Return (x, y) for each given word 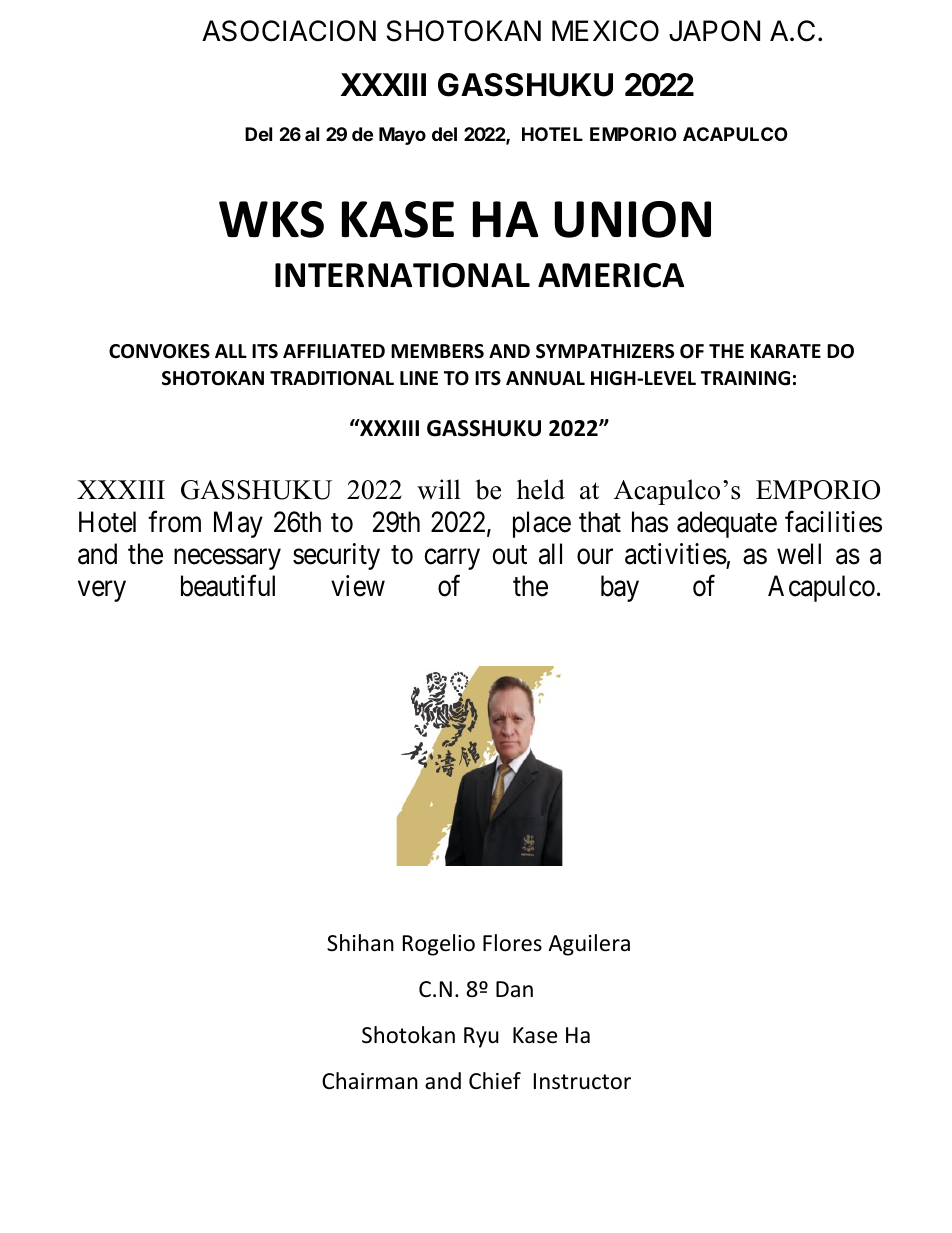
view (358, 586)
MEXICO (605, 31)
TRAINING (745, 378)
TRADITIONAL (332, 378)
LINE (419, 378)
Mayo (402, 136)
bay (620, 588)
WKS (271, 219)
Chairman (370, 1081)
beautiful (228, 586)
